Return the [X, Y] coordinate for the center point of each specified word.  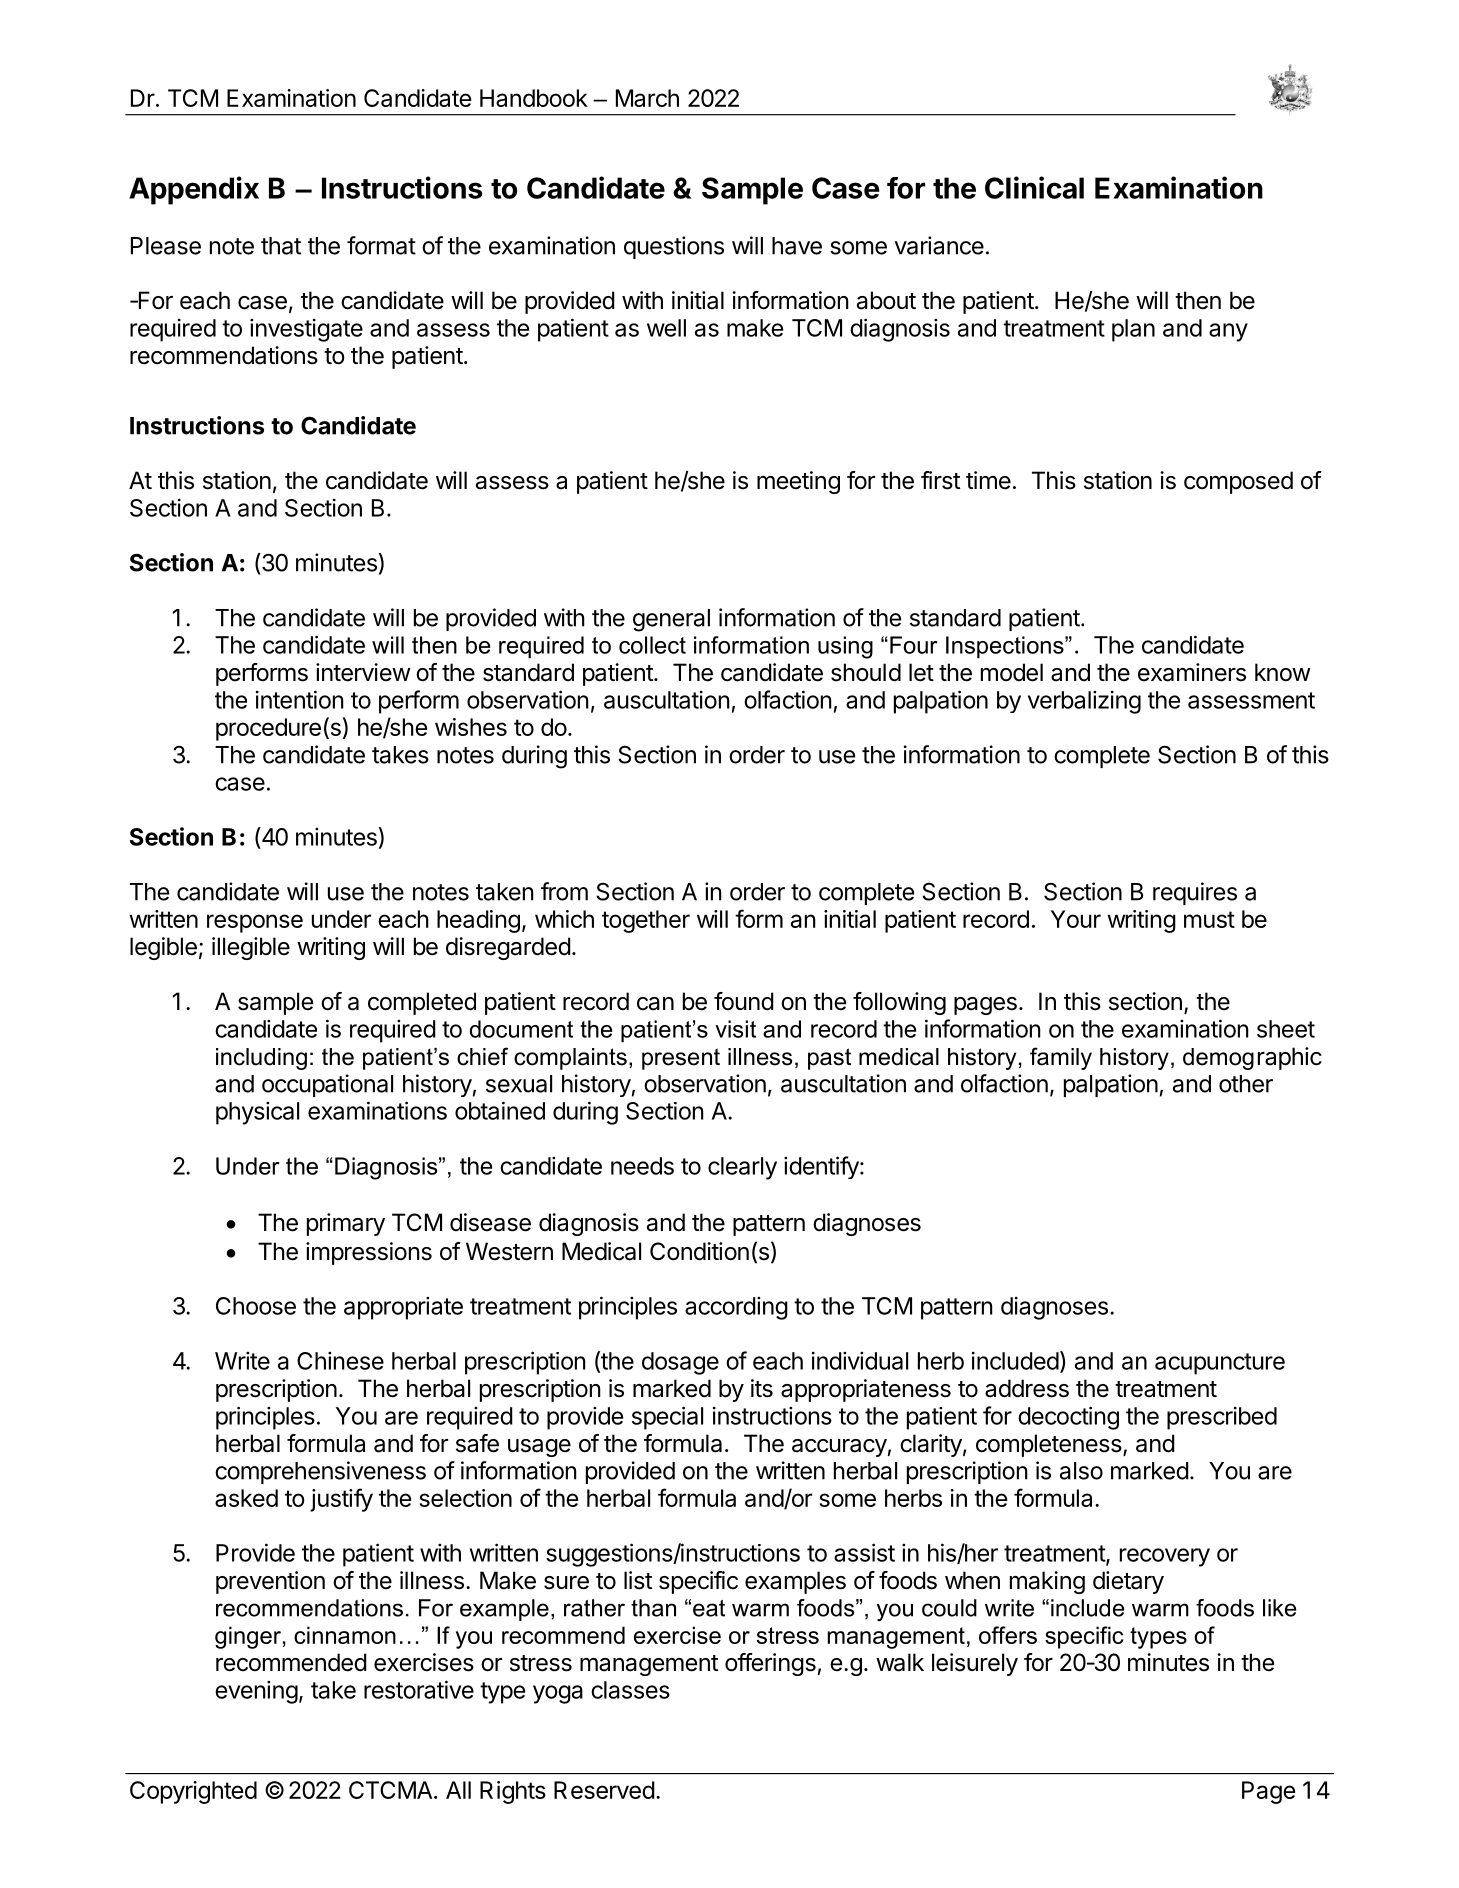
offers [1008, 1635]
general [671, 620]
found [744, 1001]
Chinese [340, 1361]
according [736, 1308]
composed [1238, 482]
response [255, 923]
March [647, 98]
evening [256, 1692]
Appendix [194, 190]
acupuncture [1220, 1364]
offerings [770, 1664]
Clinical [1034, 187]
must [1209, 919]
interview [363, 672]
